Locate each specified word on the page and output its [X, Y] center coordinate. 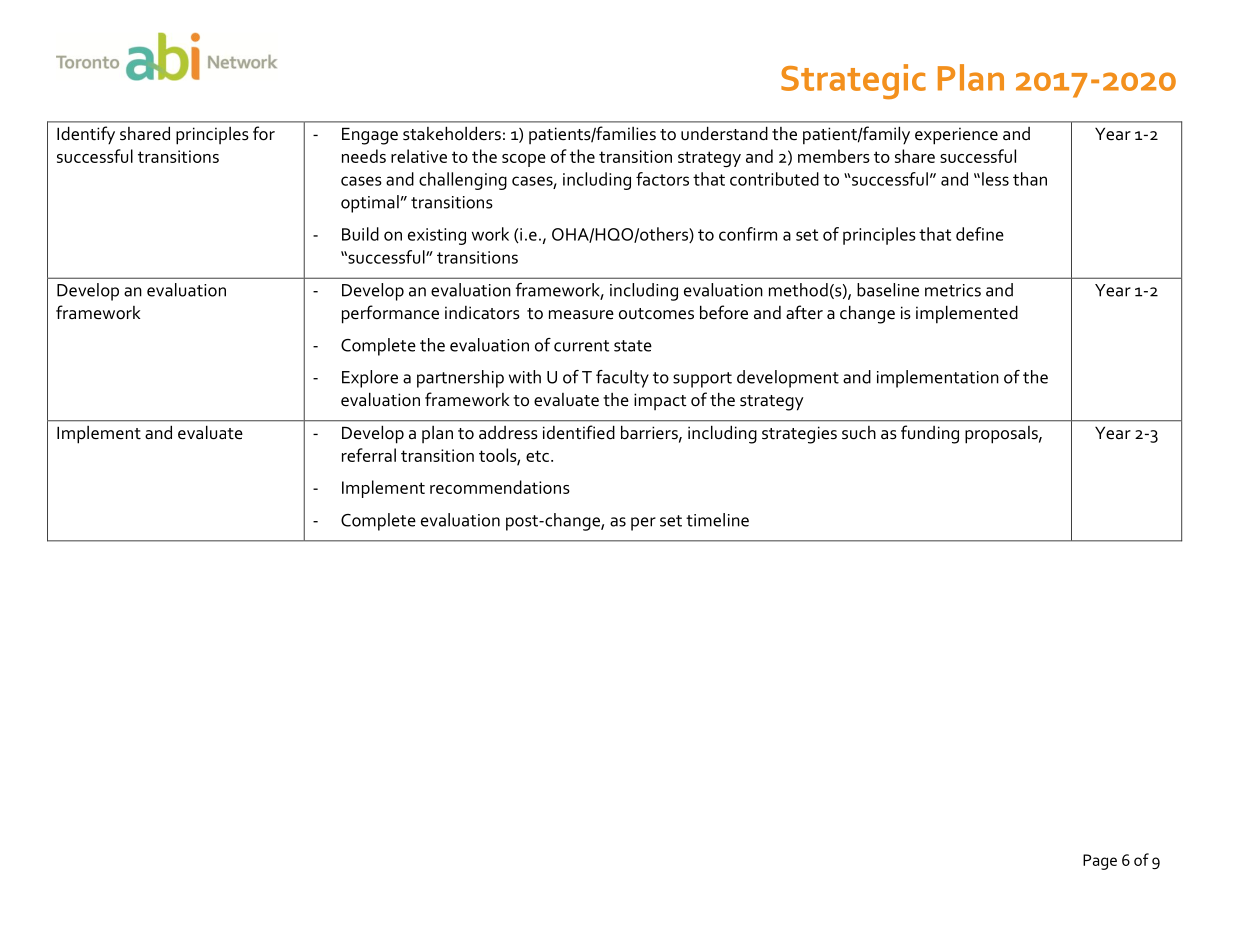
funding [930, 434]
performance [390, 314]
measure [581, 315]
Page [1100, 862]
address [508, 433]
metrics [953, 290]
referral [369, 455]
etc [539, 456]
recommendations [500, 487]
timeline [717, 520]
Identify [86, 135]
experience [956, 136]
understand [724, 133]
